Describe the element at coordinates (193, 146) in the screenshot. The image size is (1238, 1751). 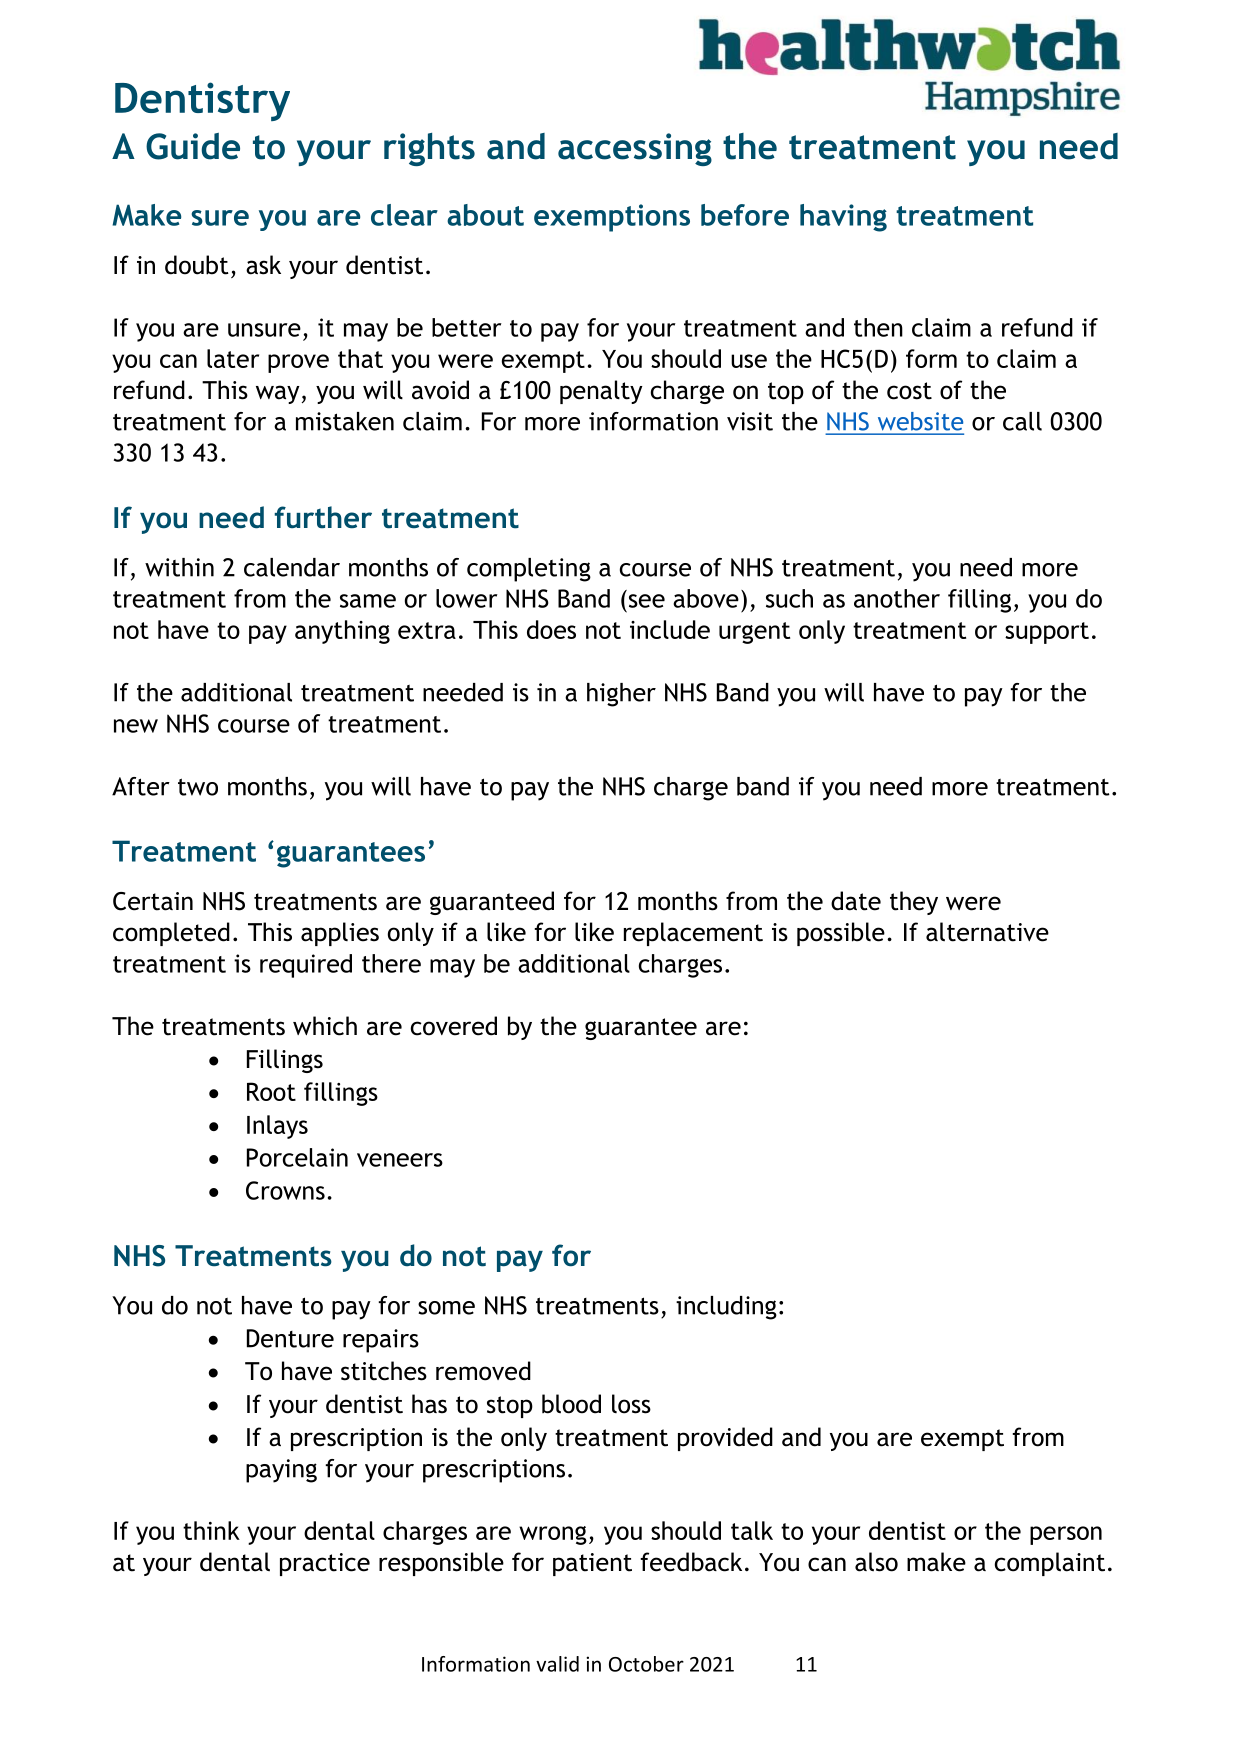
I see `Guide` at that location.
